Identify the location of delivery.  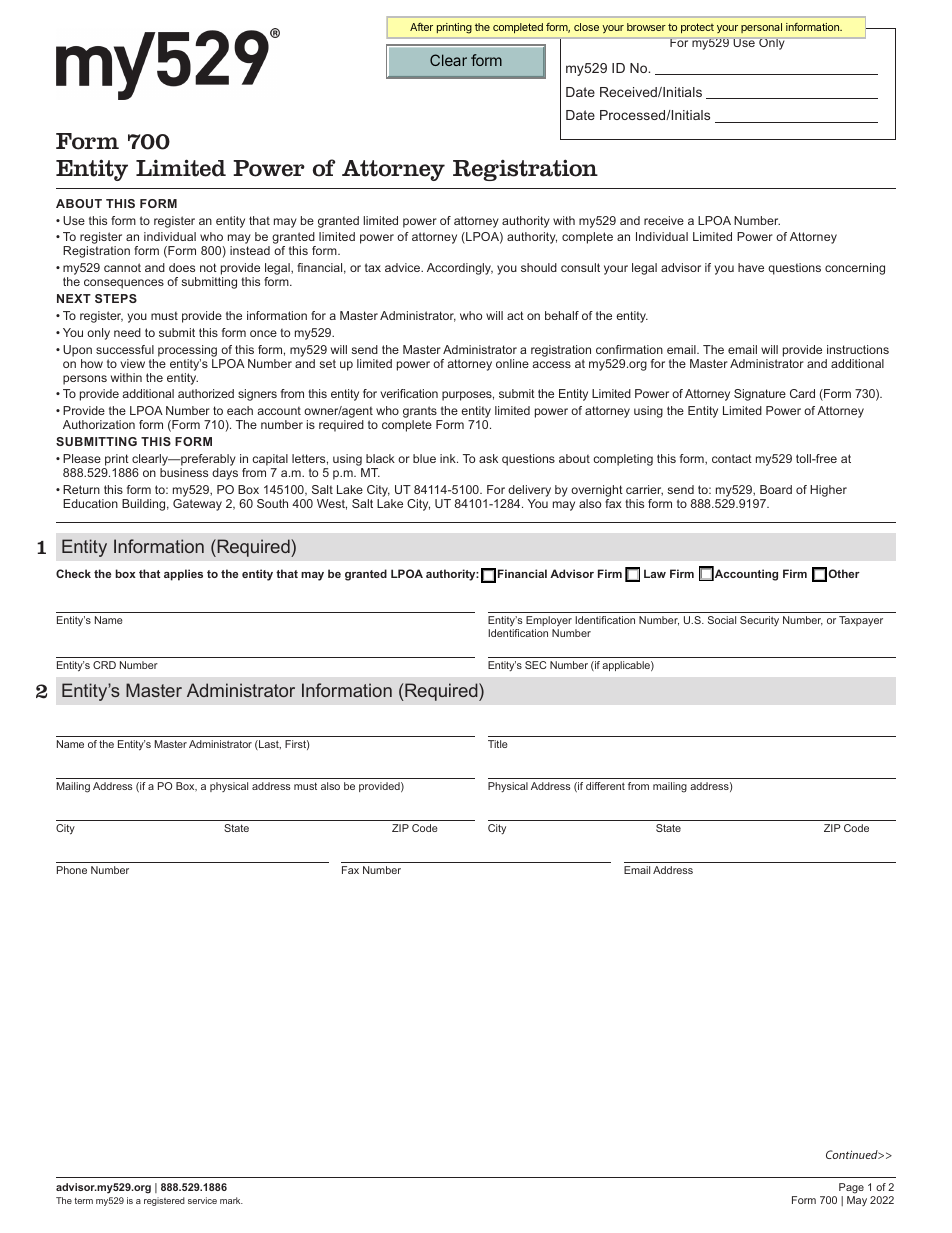
(529, 491).
